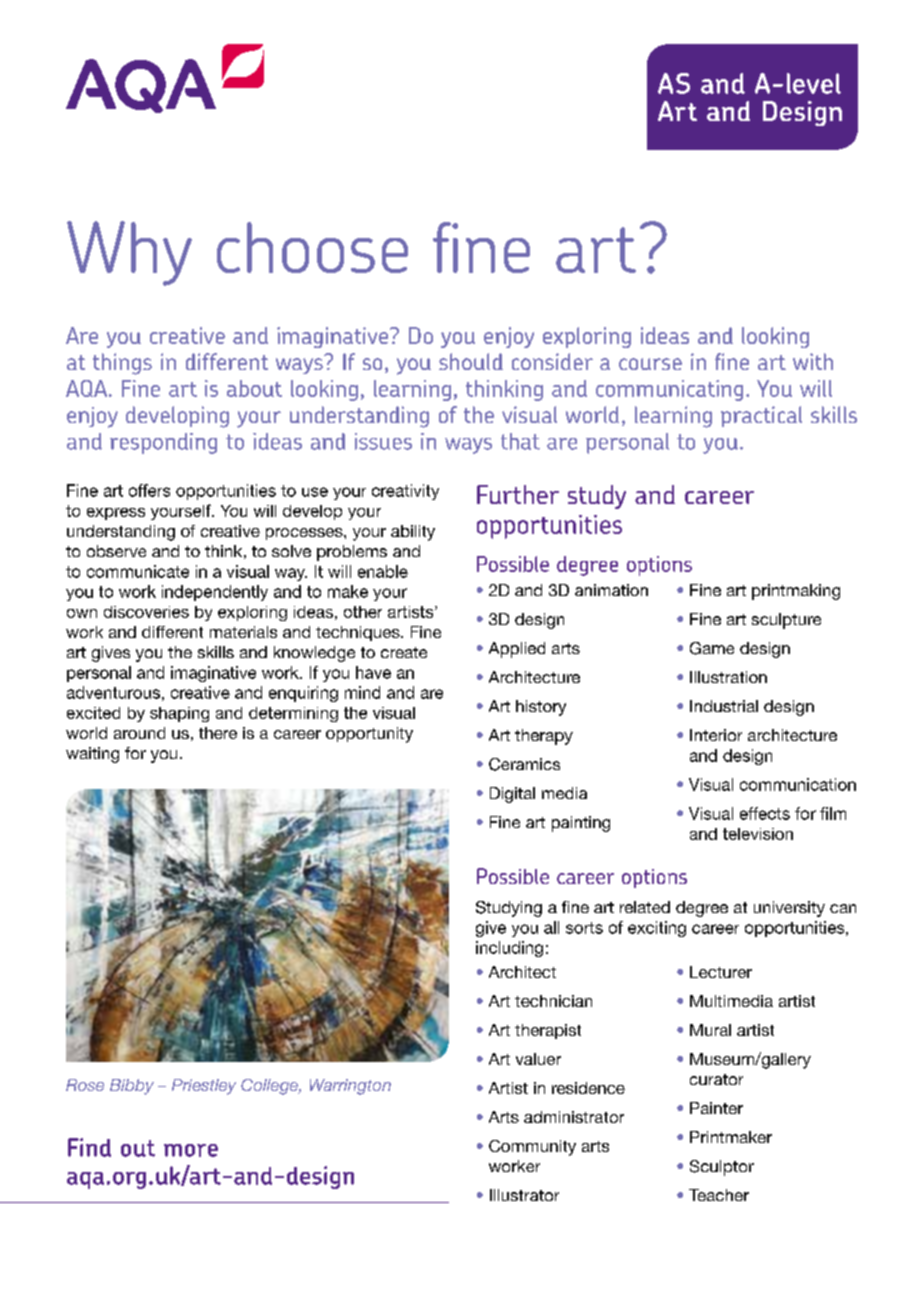 This screenshot has width=924, height=1308. I want to click on communicate, so click(138, 571).
